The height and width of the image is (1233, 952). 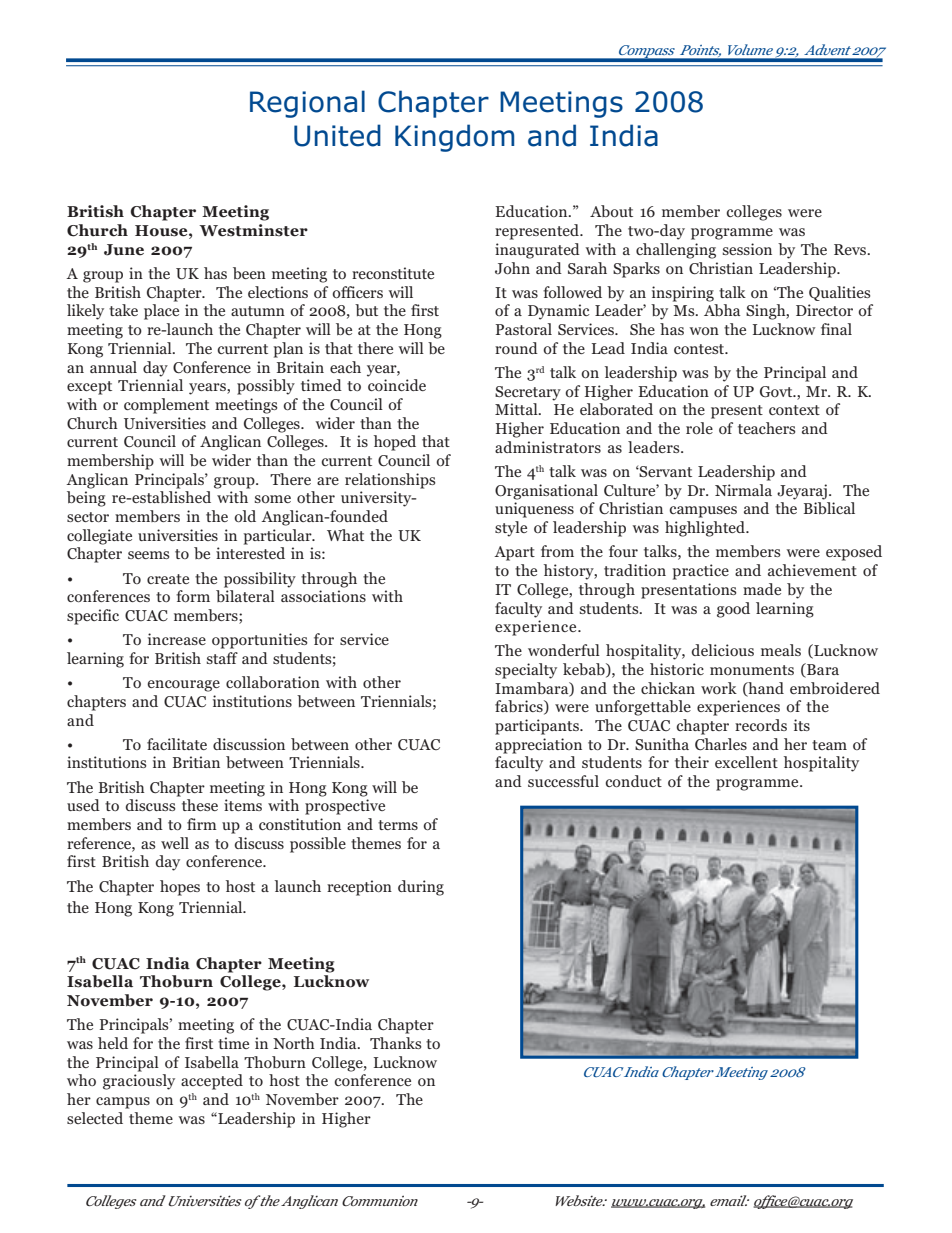 I want to click on Apart, so click(x=514, y=553).
